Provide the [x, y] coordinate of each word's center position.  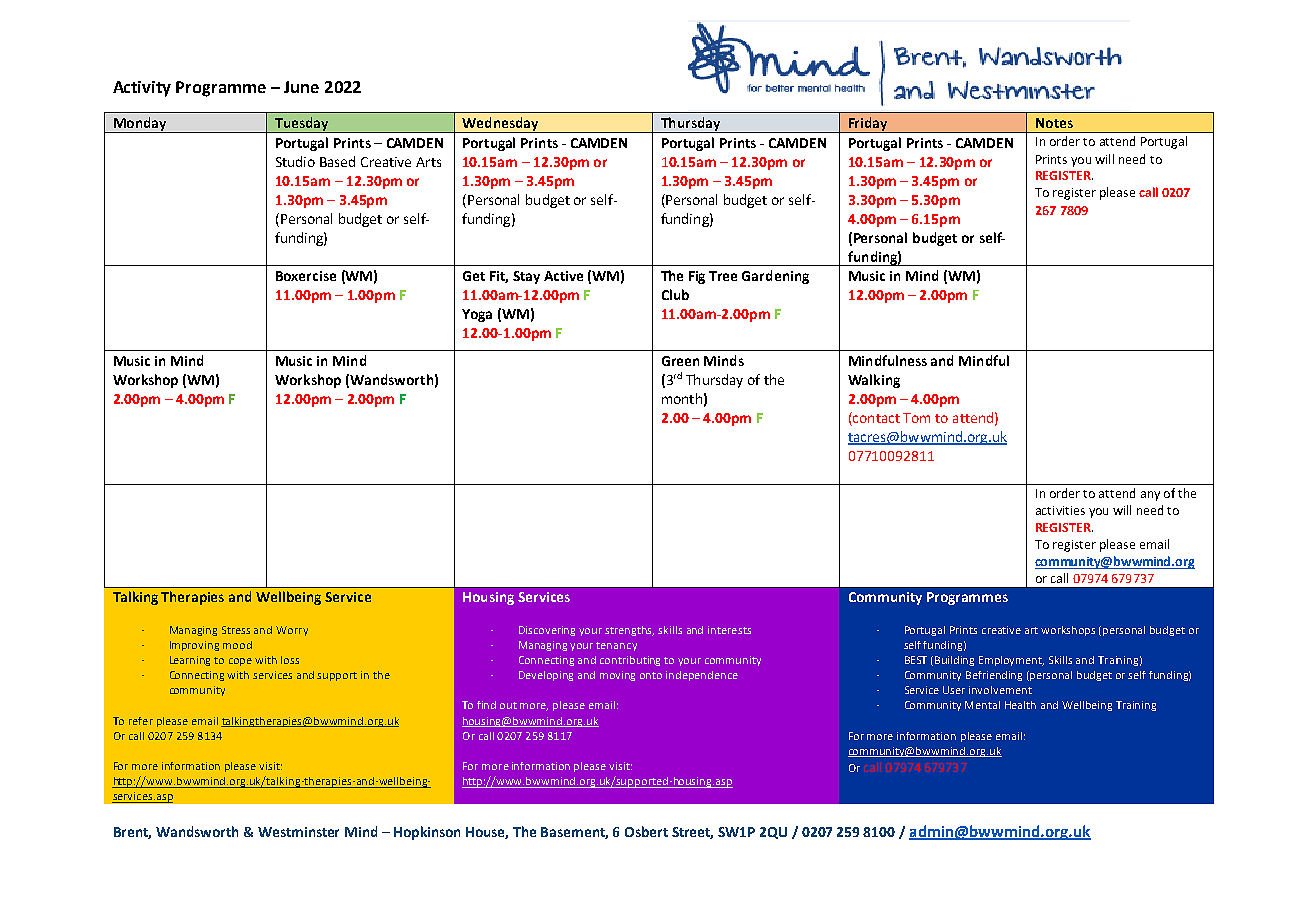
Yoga [477, 315]
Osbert [646, 831]
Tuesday [302, 125]
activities [1060, 510]
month [682, 398]
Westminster [298, 832]
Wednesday [500, 125]
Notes [1054, 123]
